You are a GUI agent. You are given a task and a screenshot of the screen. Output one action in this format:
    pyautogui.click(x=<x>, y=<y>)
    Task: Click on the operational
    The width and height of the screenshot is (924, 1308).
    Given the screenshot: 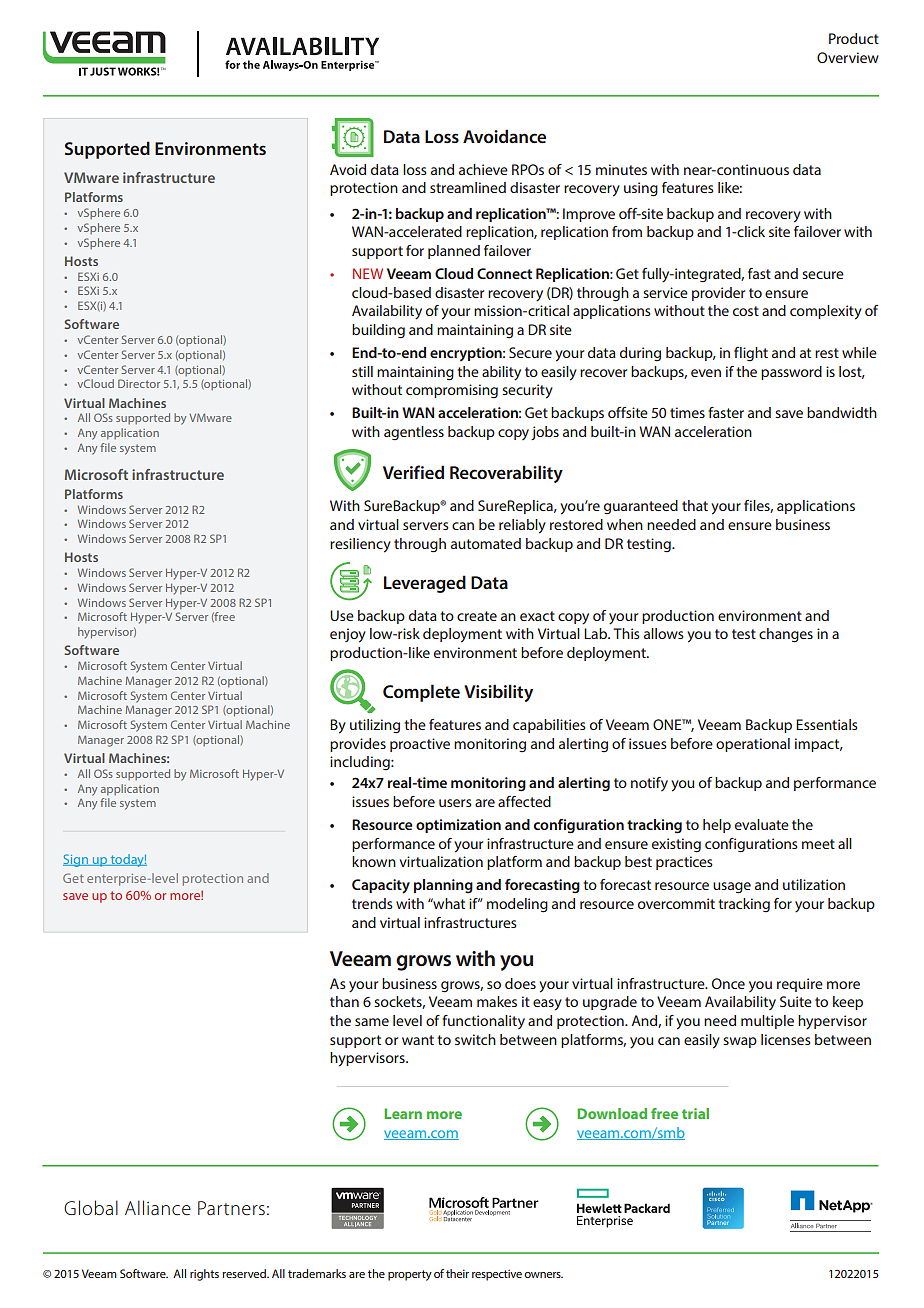 What is the action you would take?
    pyautogui.click(x=753, y=745)
